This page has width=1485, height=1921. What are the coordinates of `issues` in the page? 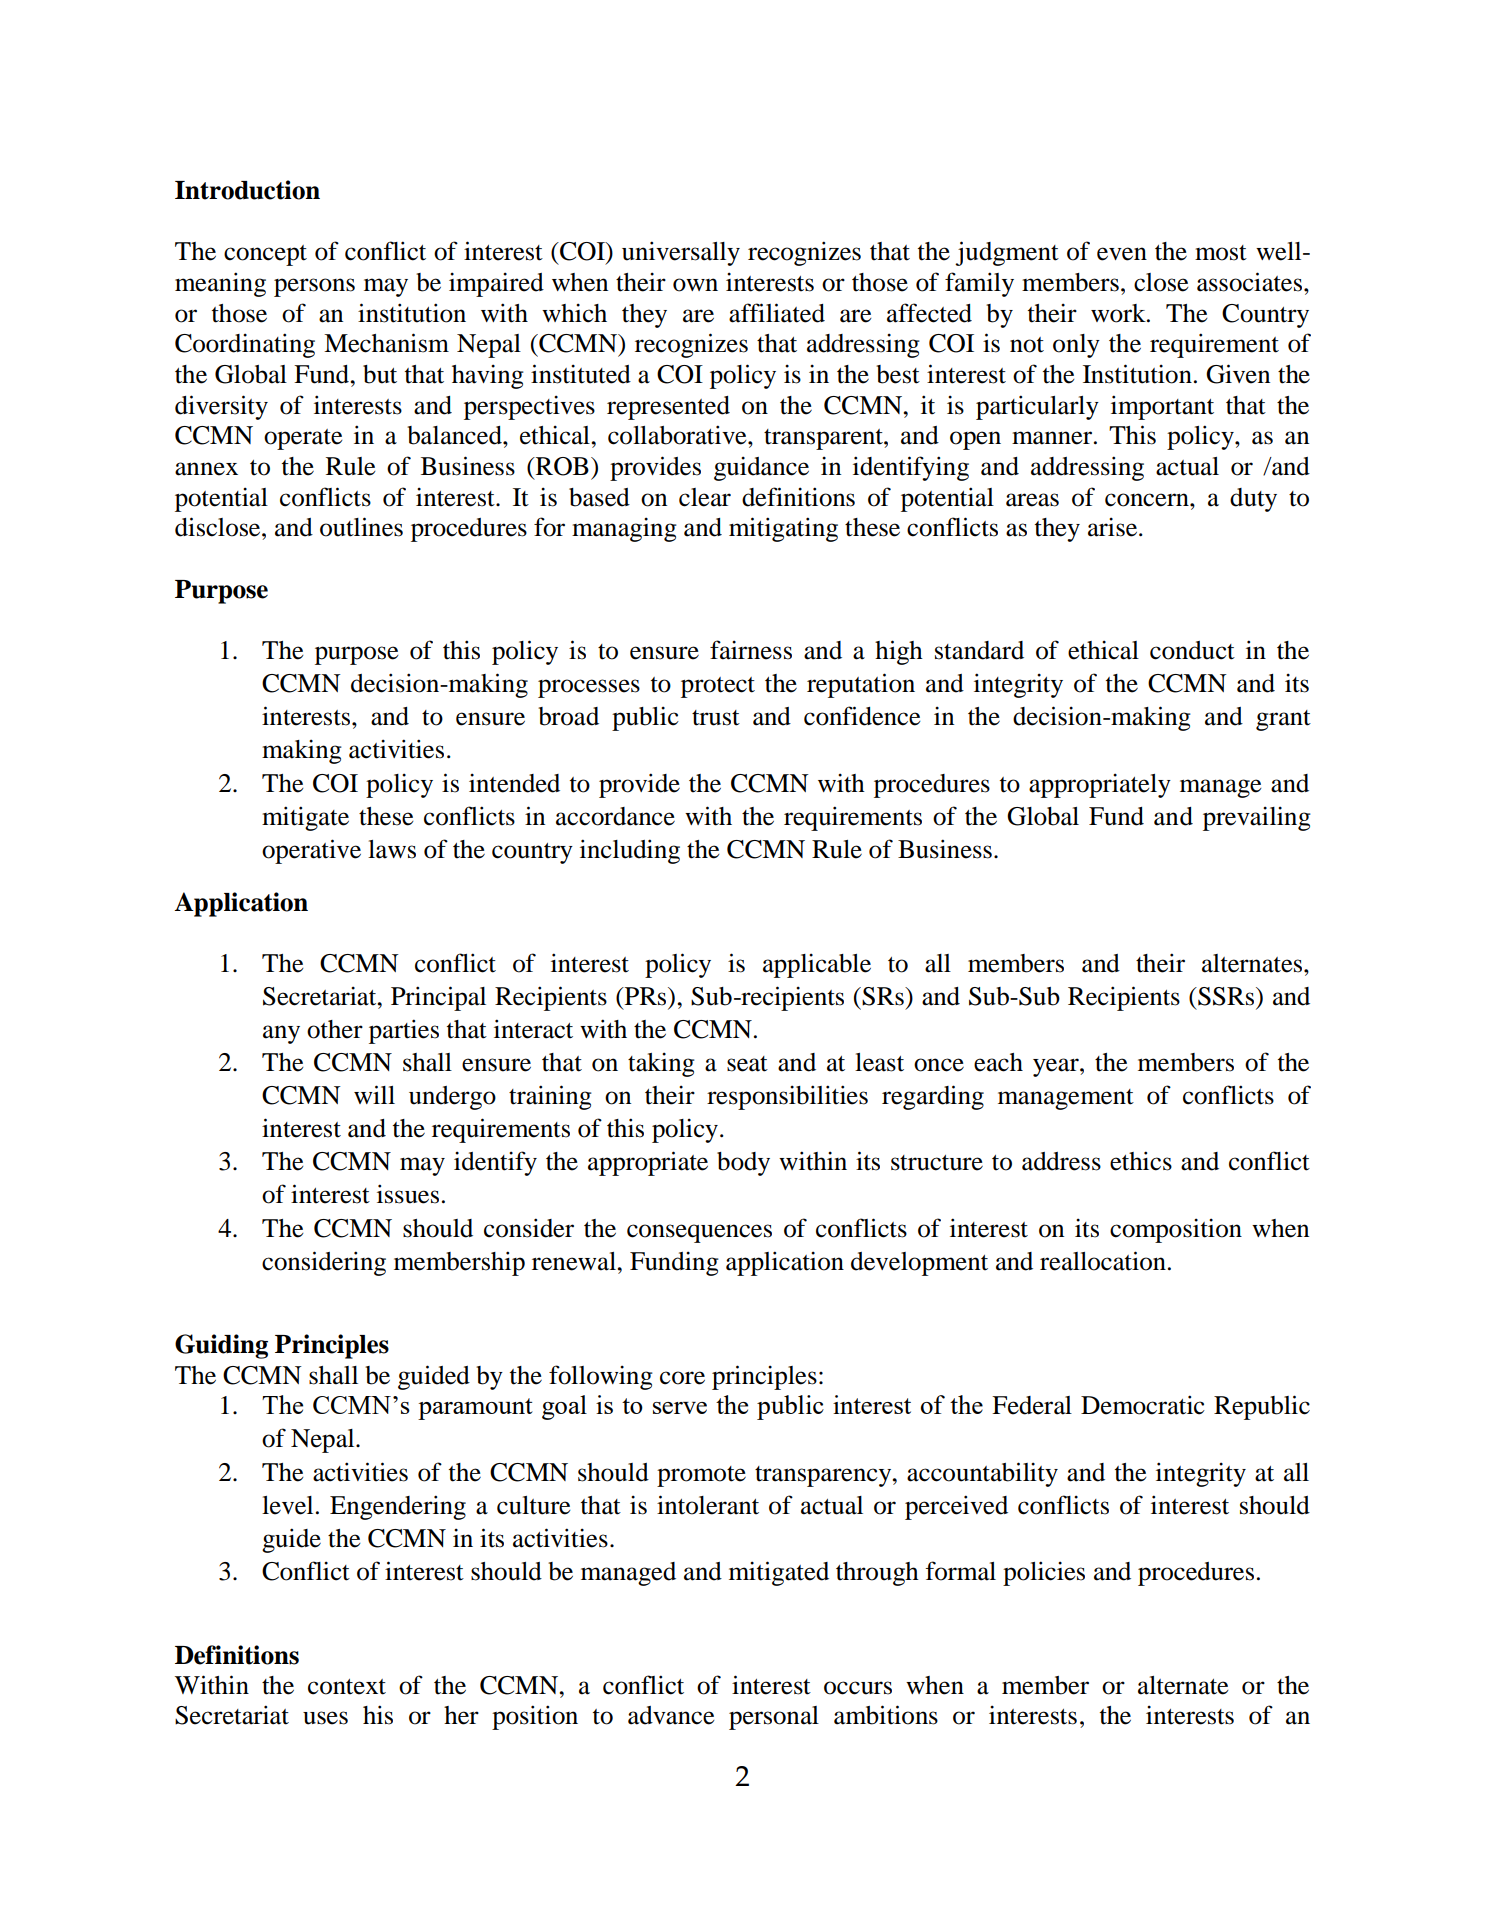 It's located at (408, 1194).
